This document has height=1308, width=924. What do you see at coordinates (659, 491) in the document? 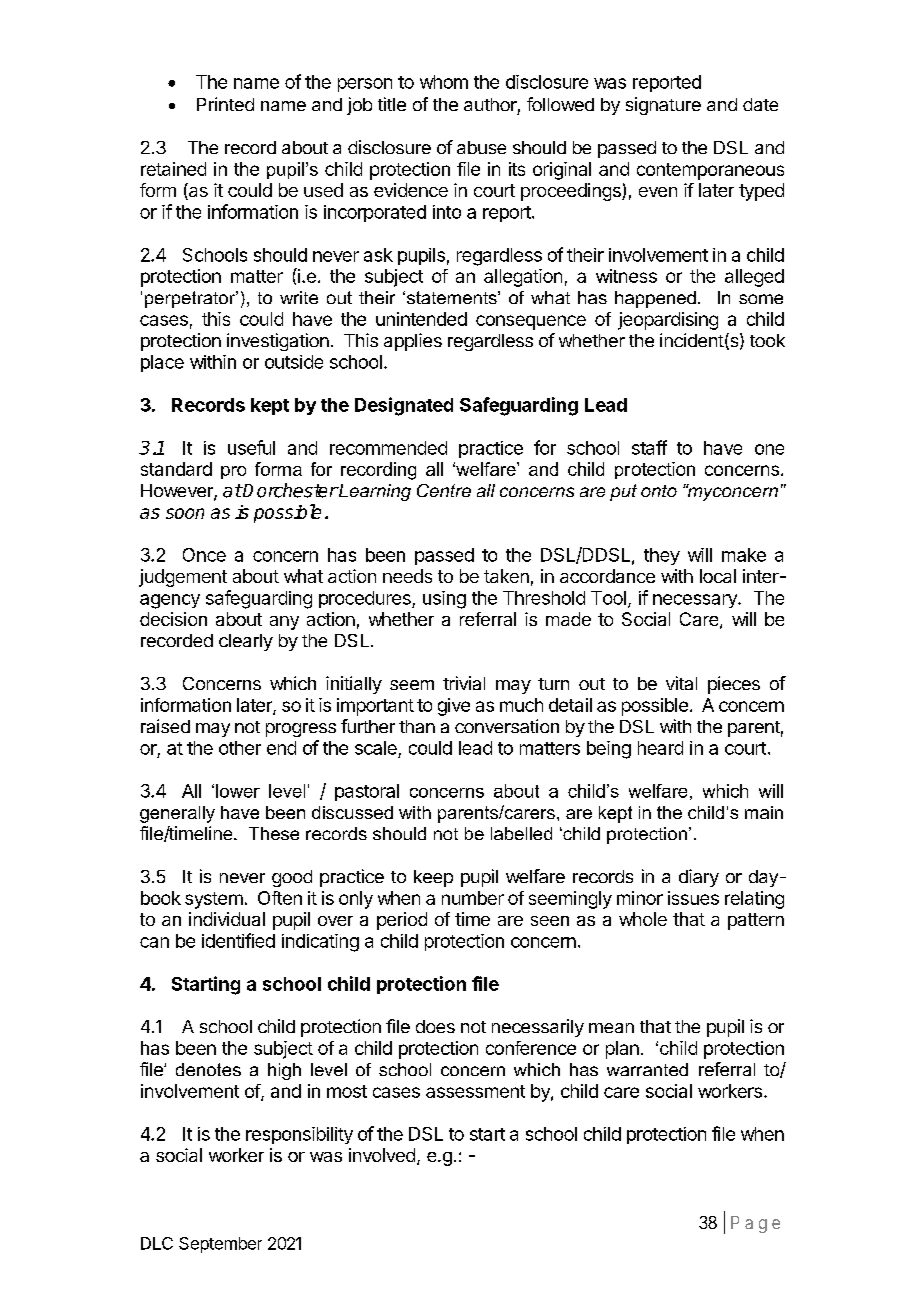
I see `onto` at bounding box center [659, 491].
